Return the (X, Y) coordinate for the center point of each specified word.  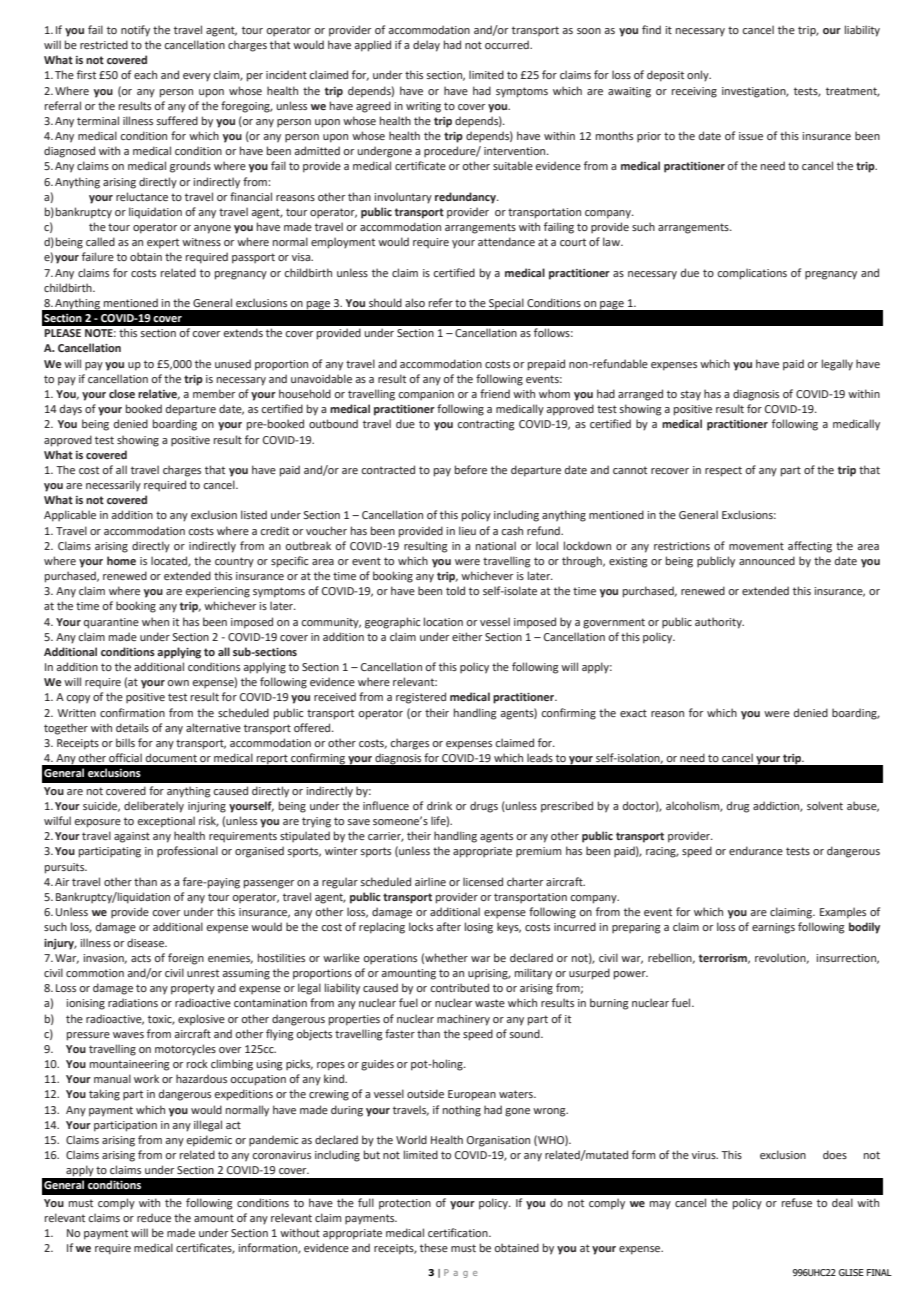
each (145, 74)
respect (723, 471)
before (471, 469)
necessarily (113, 486)
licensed (483, 881)
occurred (508, 44)
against (132, 837)
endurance (756, 850)
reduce (154, 1217)
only (699, 76)
